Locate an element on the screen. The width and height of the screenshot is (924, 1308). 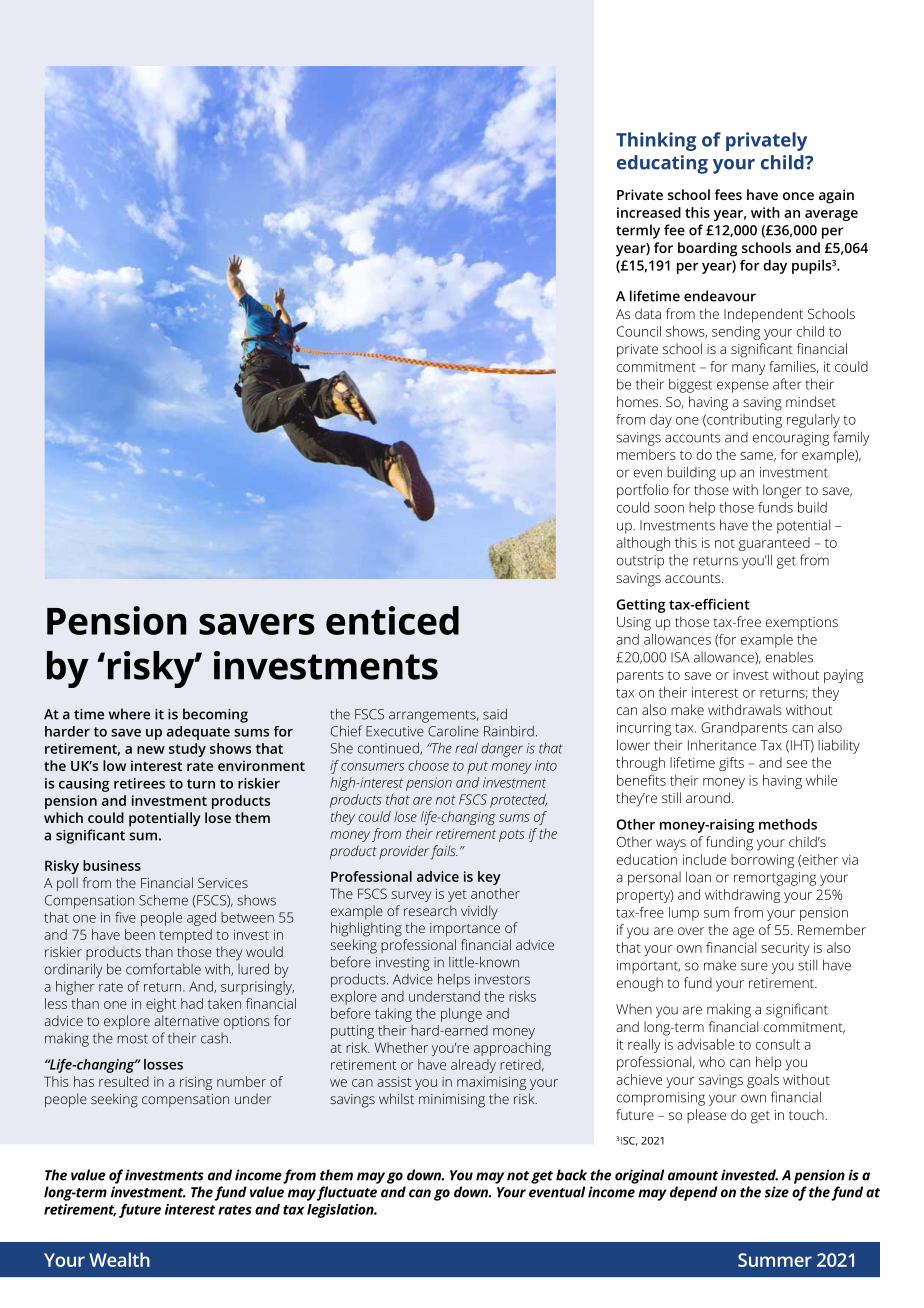
Wealth is located at coordinates (119, 1259).
